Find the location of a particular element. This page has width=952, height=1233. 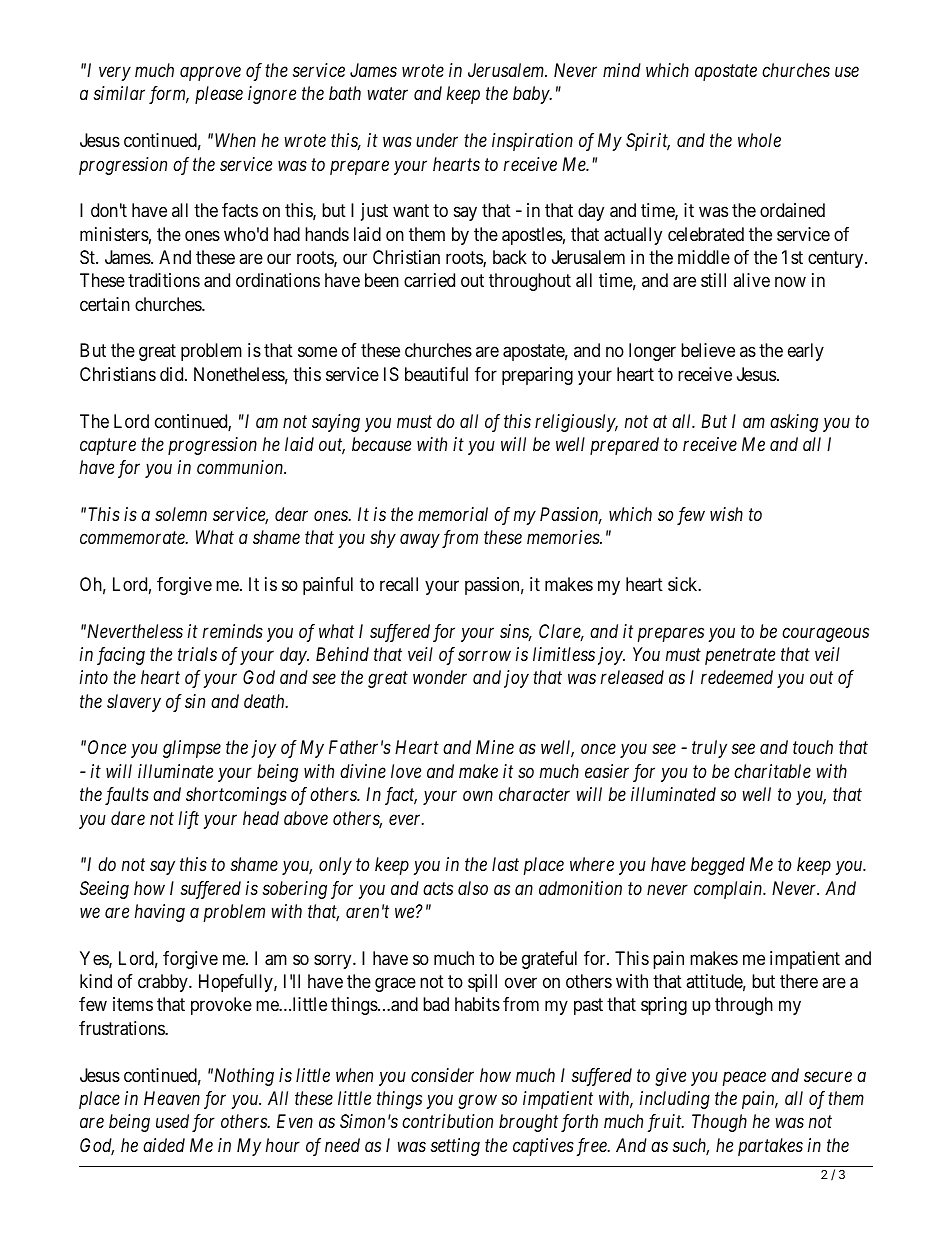

used is located at coordinates (172, 1121).
